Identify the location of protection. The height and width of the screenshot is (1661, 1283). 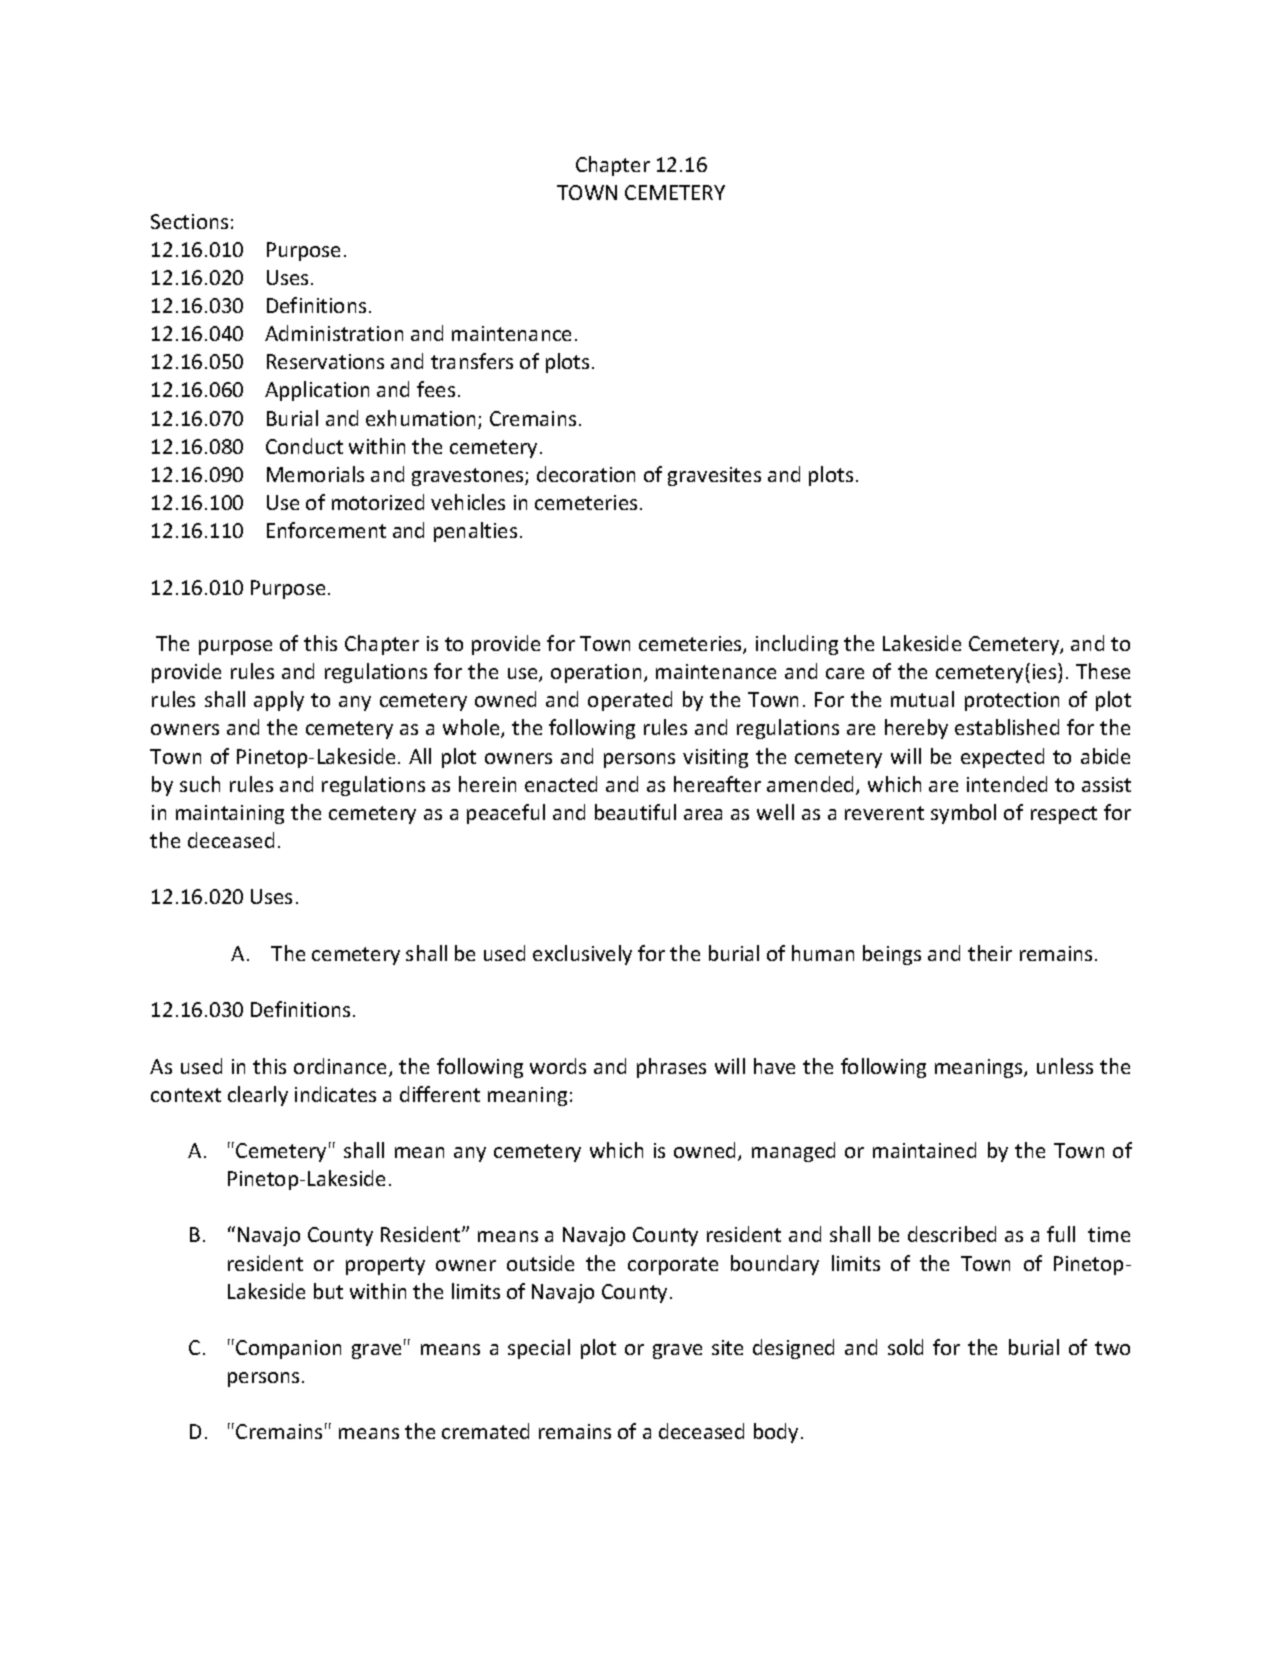
(1012, 701).
